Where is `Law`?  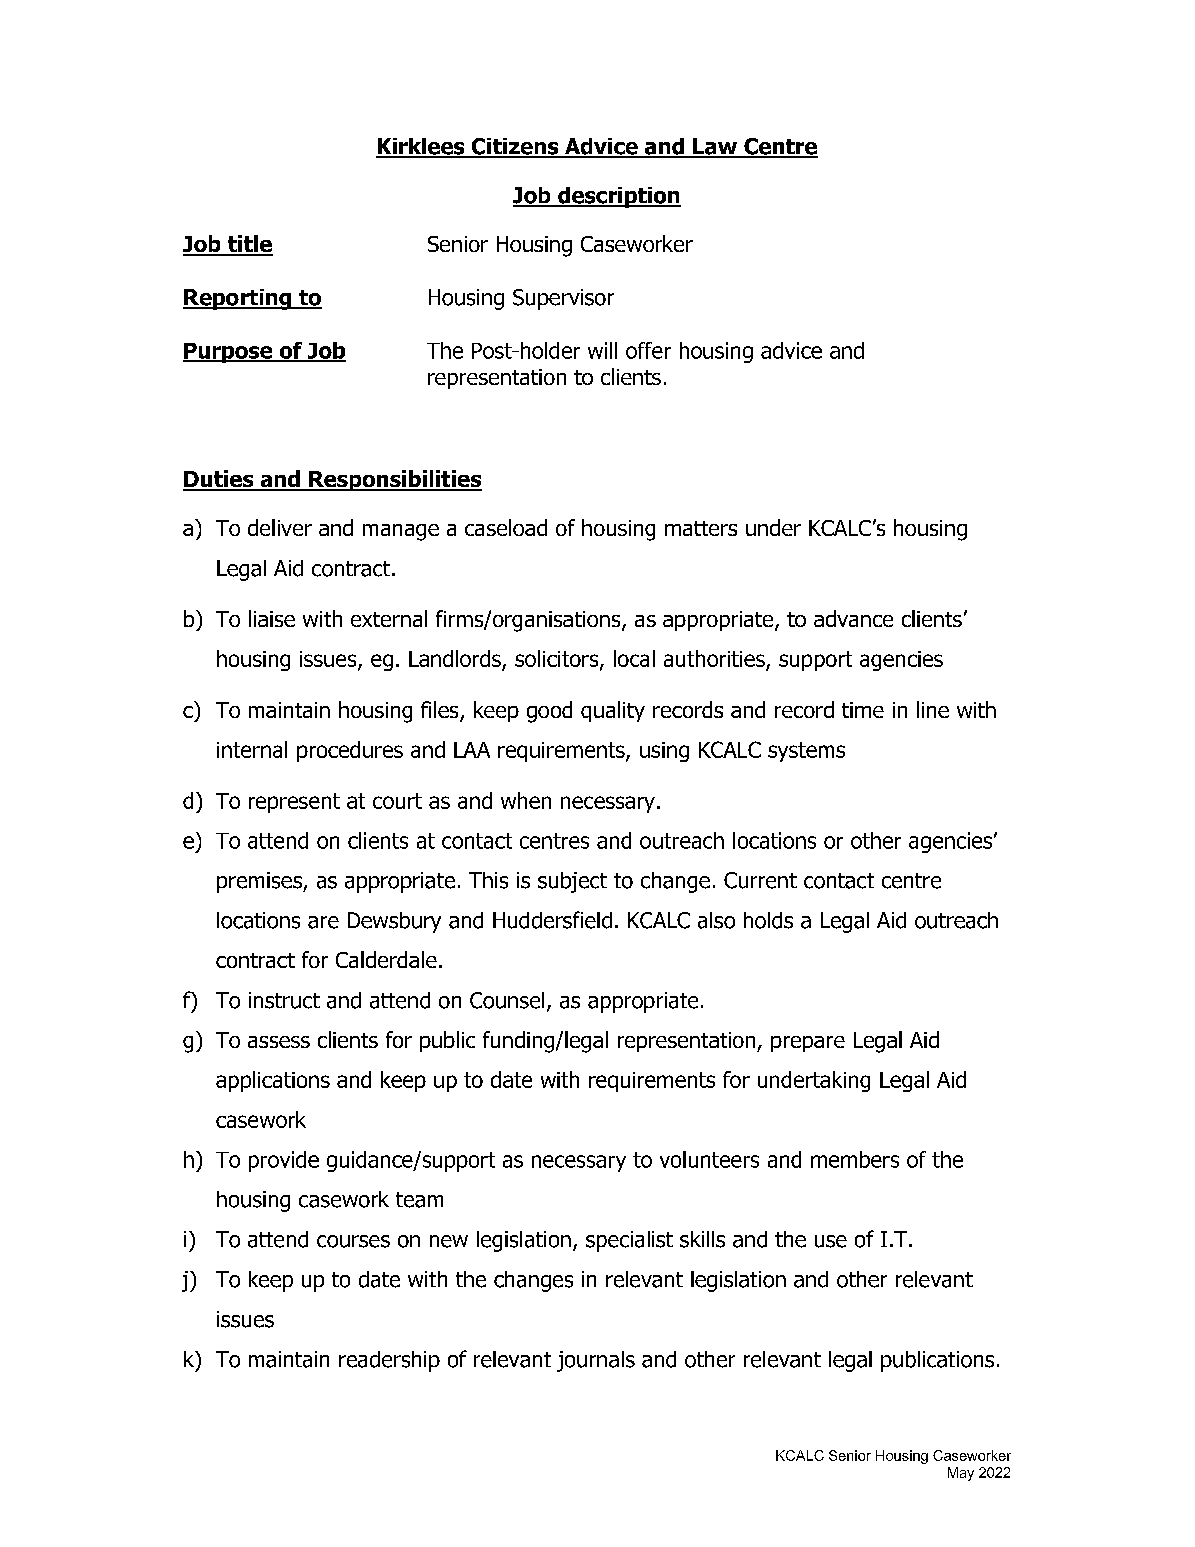
Law is located at coordinates (715, 147).
